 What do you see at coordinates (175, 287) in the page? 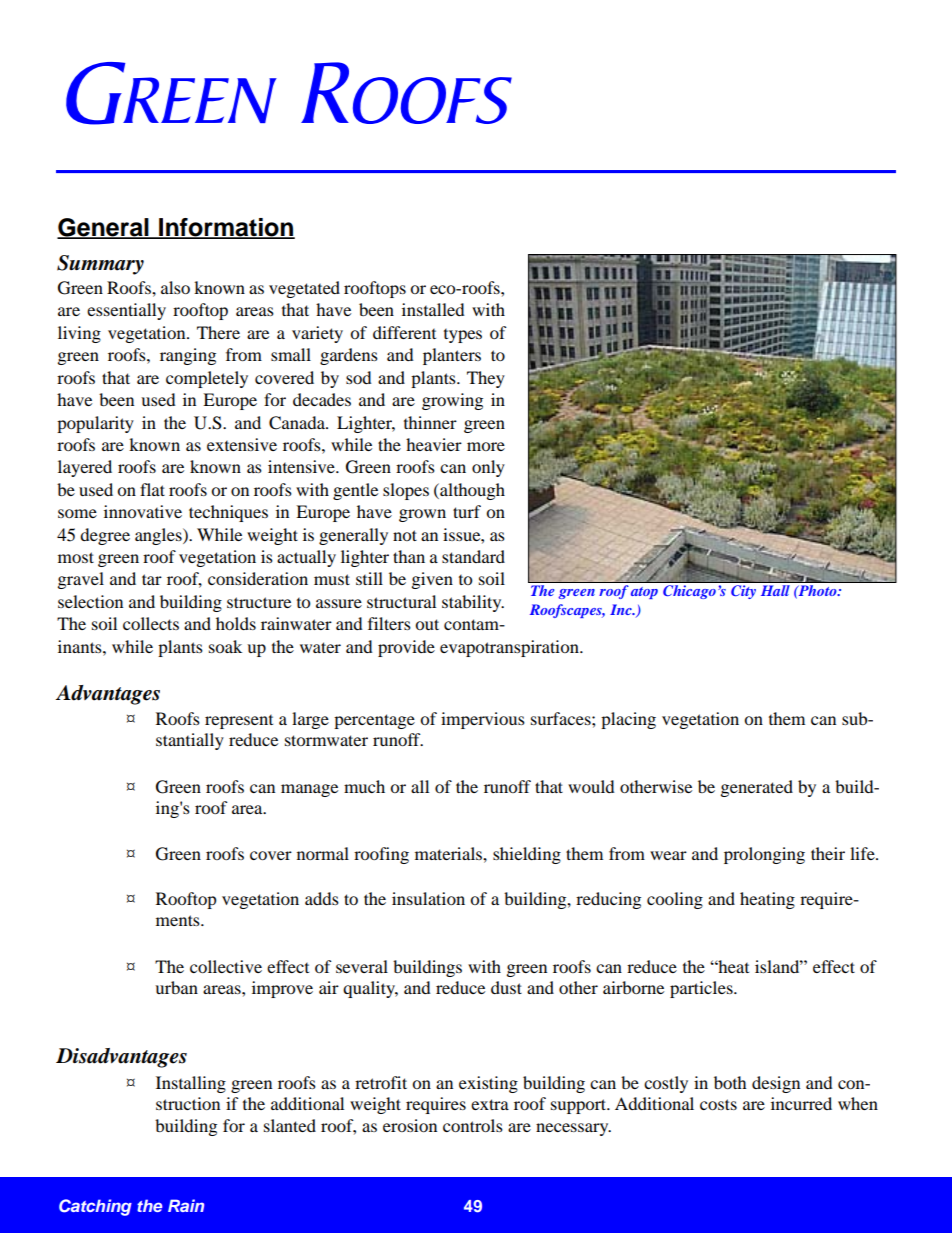
I see `also` at bounding box center [175, 287].
